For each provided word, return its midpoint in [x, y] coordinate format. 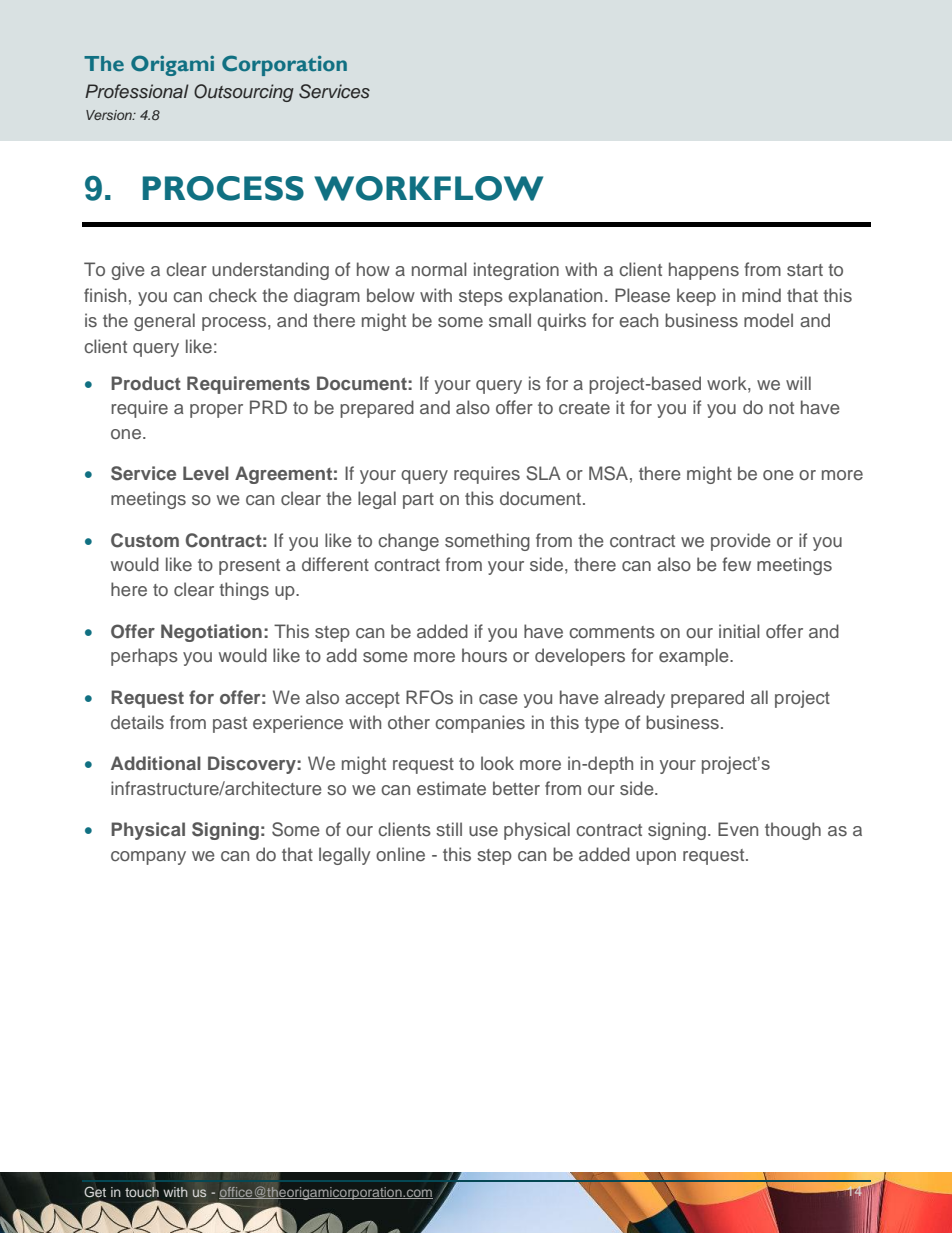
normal [439, 269]
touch [142, 1190]
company [148, 858]
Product [146, 383]
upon [656, 858]
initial [739, 631]
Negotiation [211, 633]
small [510, 320]
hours [484, 655]
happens [704, 271]
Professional [137, 91]
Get [95, 1192]
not [781, 408]
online [400, 854]
